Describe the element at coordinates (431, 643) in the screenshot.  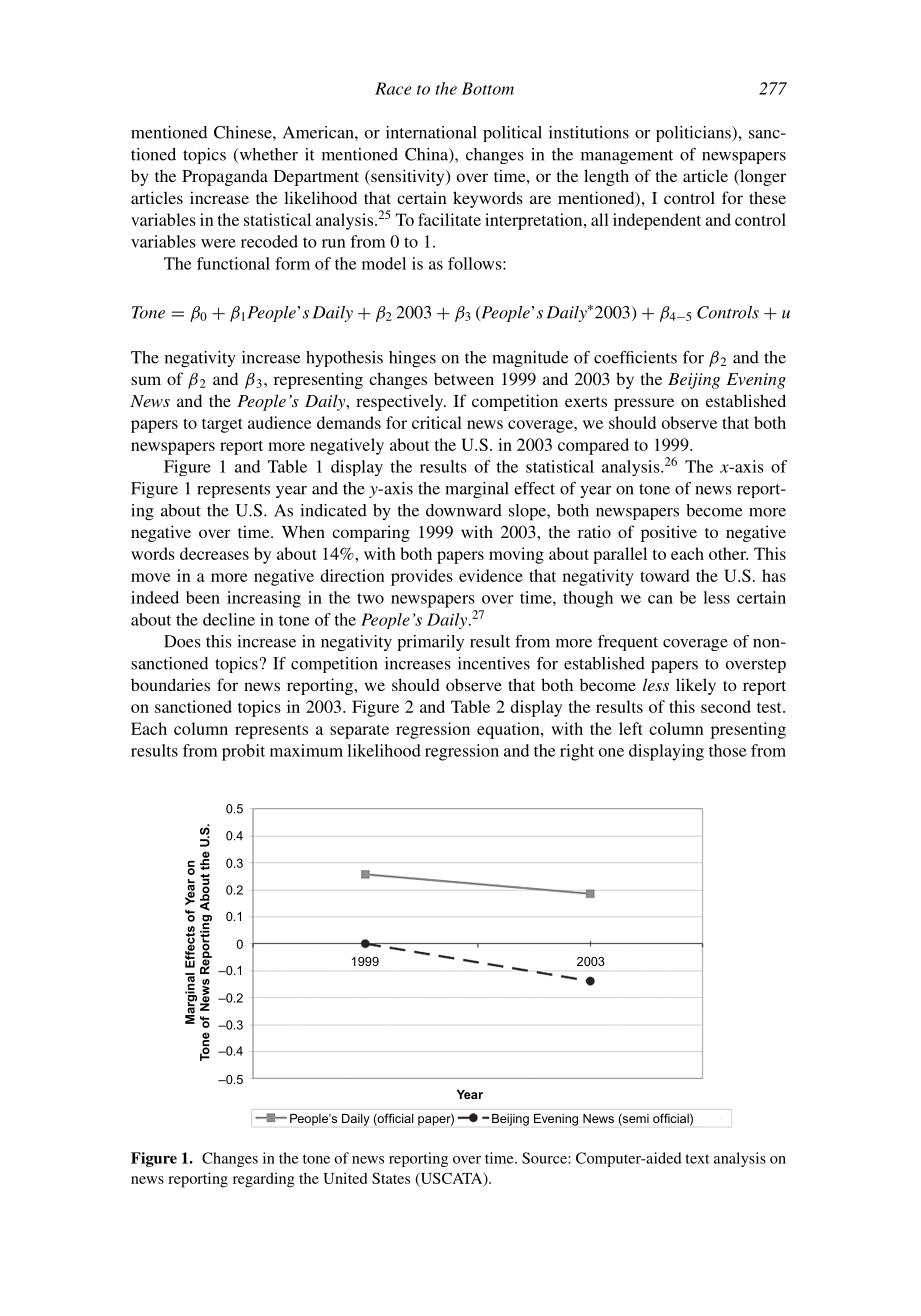
I see `primarily` at that location.
